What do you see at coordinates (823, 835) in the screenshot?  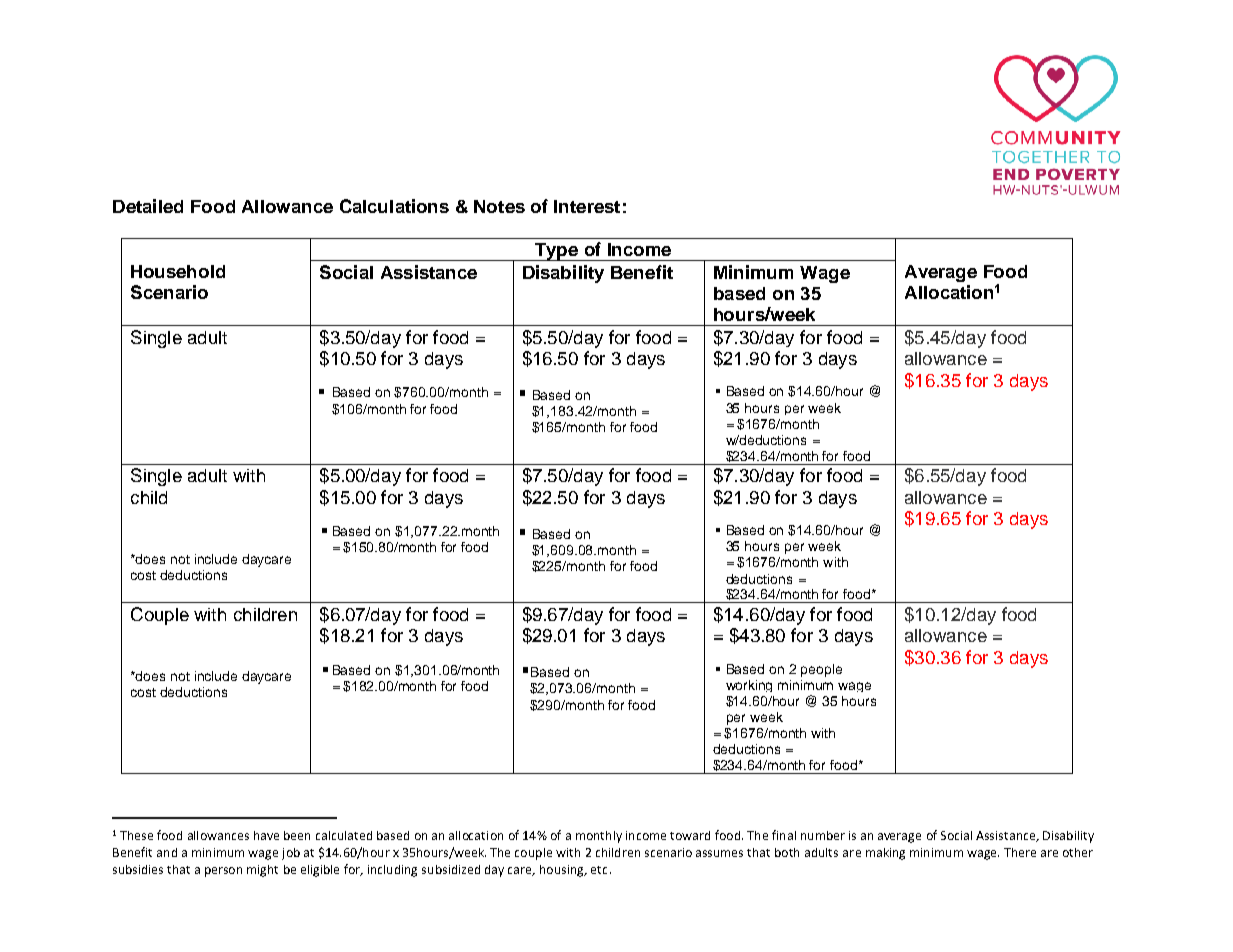 I see `number` at bounding box center [823, 835].
